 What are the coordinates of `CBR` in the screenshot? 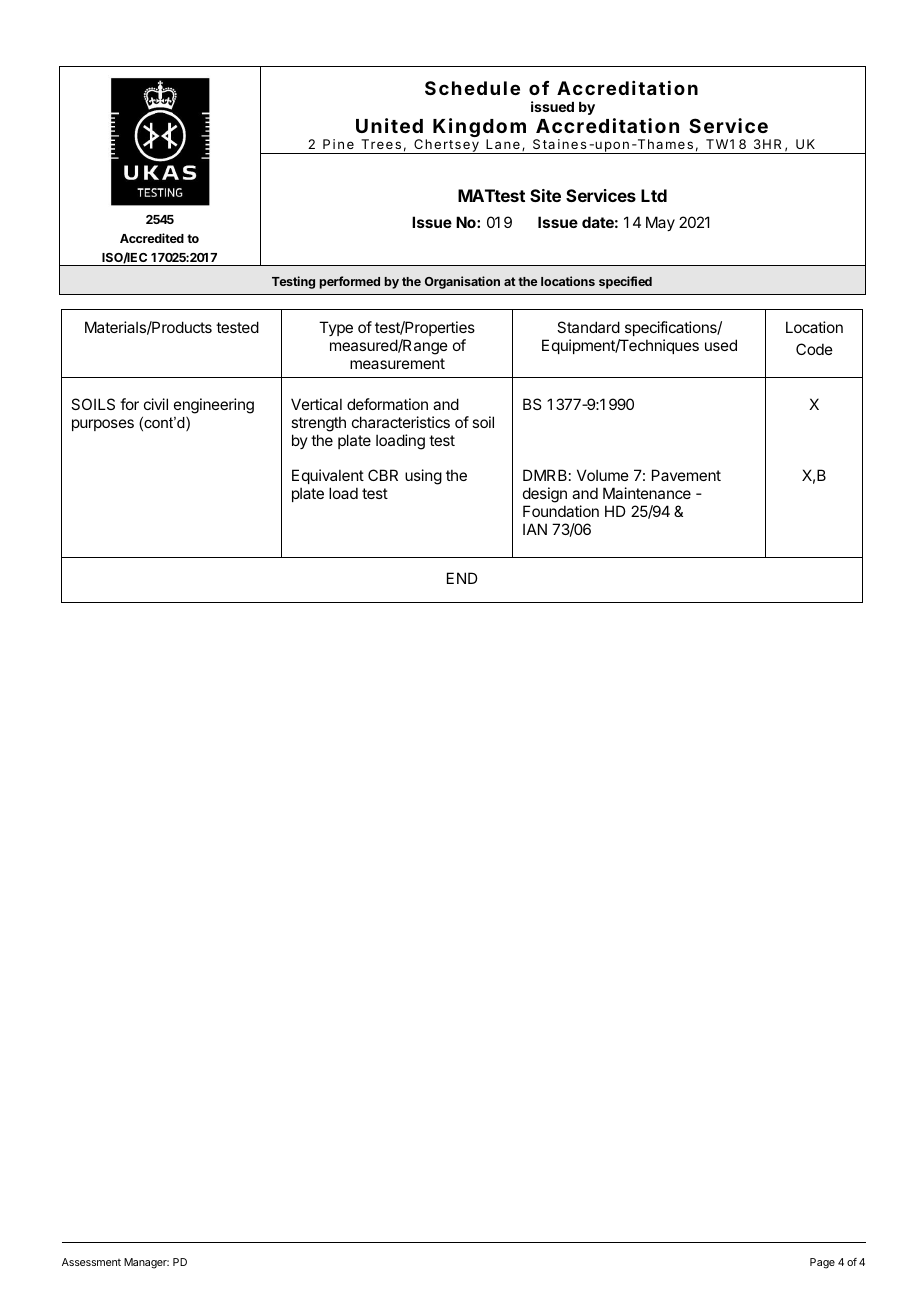 It's located at (383, 475).
